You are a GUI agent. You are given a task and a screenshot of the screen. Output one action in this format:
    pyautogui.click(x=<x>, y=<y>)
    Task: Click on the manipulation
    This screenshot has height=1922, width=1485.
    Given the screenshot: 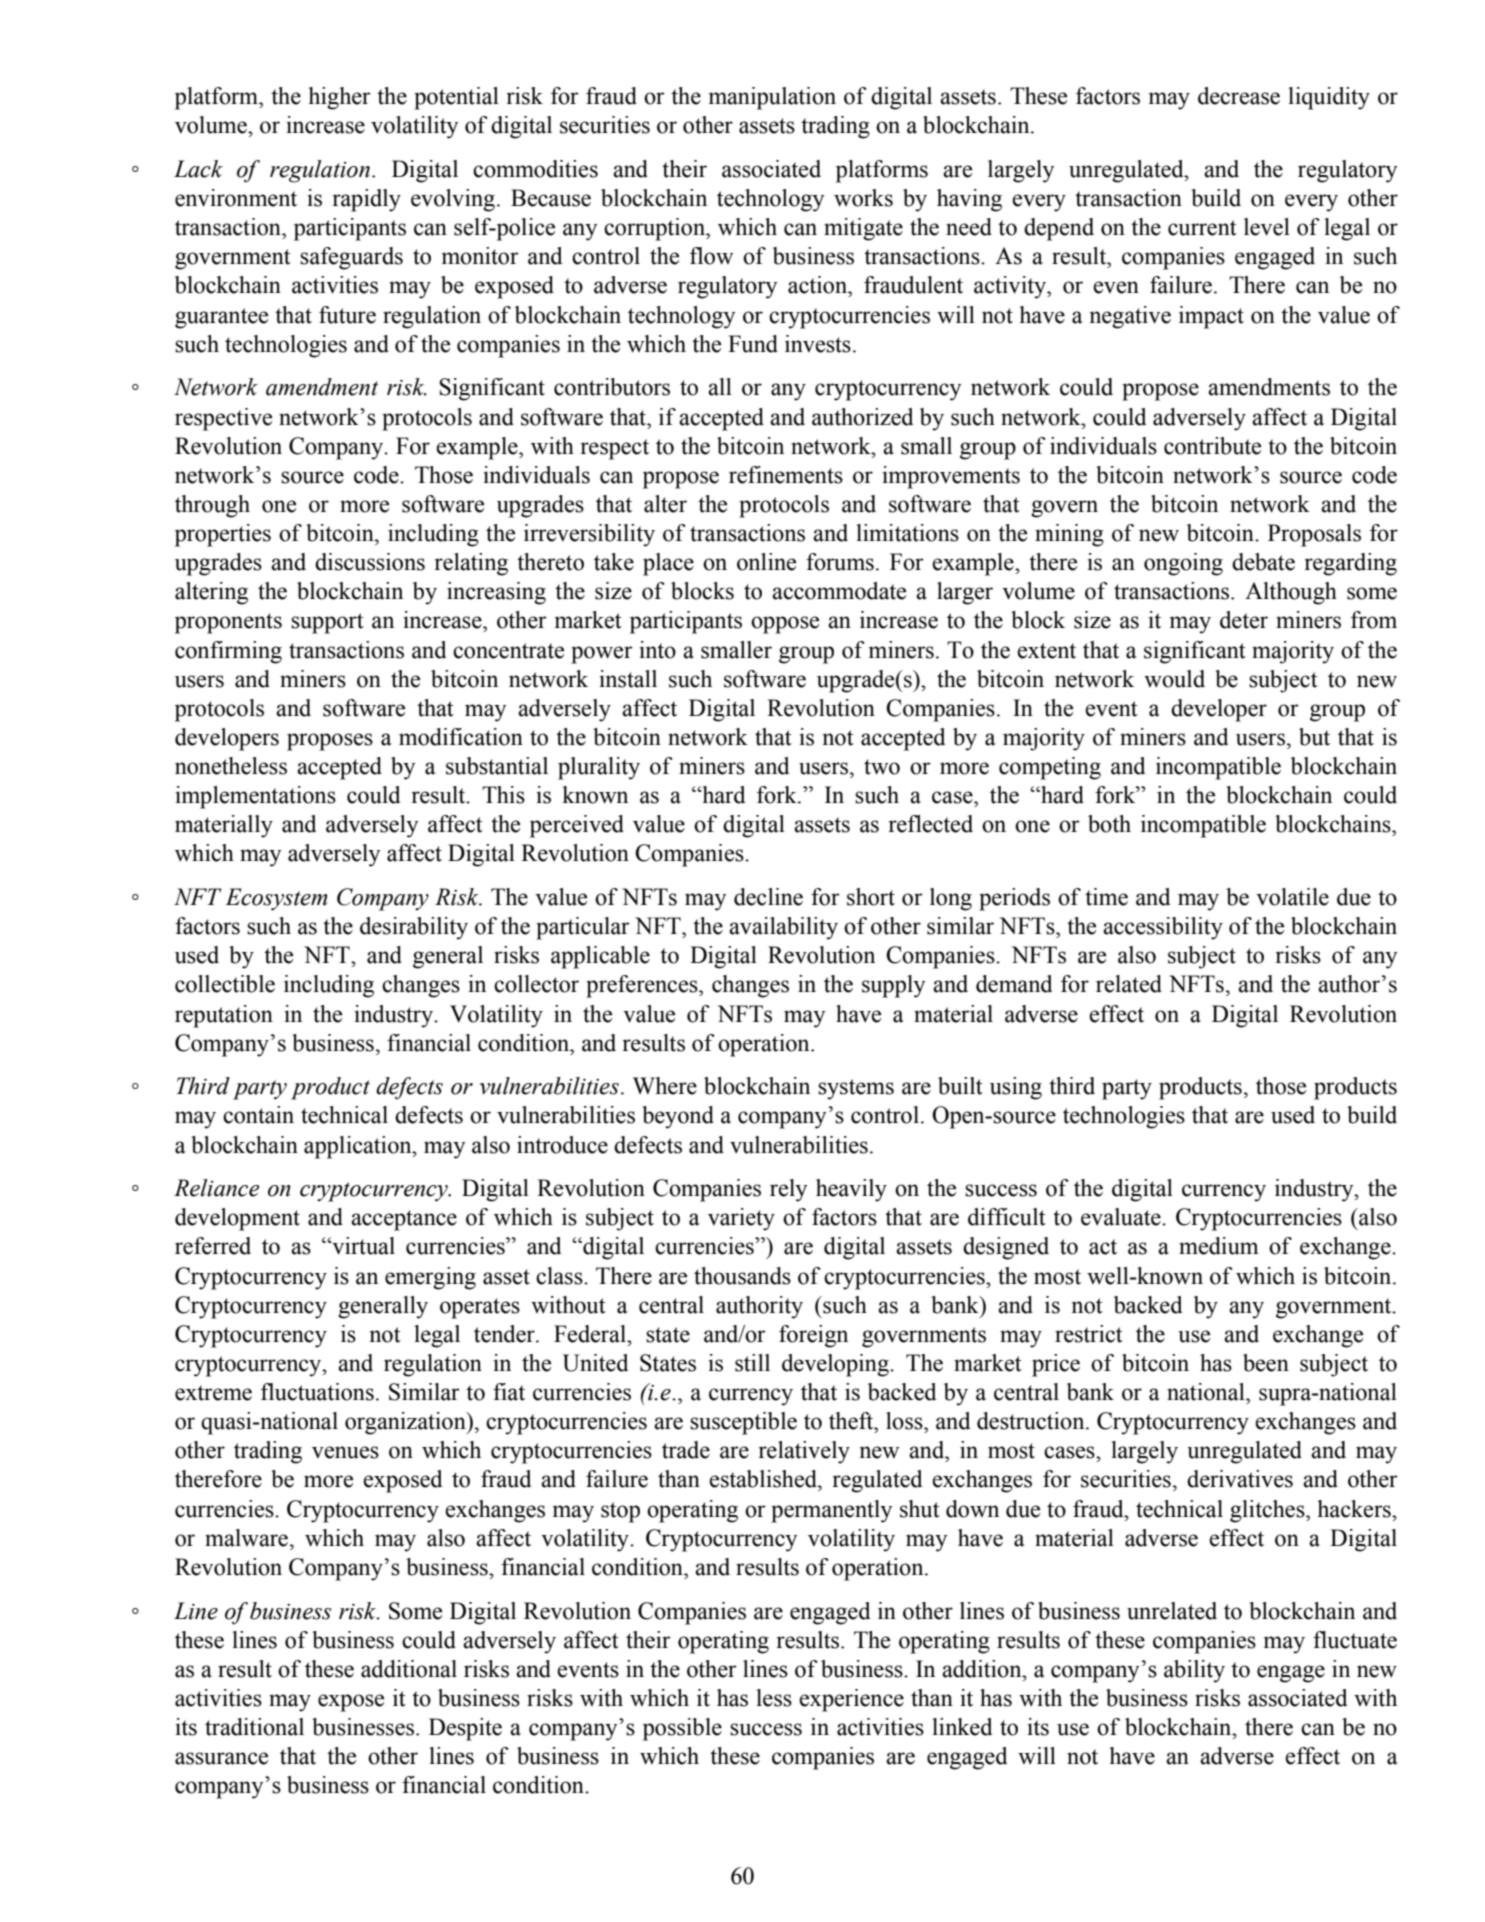 What is the action you would take?
    pyautogui.click(x=772, y=98)
